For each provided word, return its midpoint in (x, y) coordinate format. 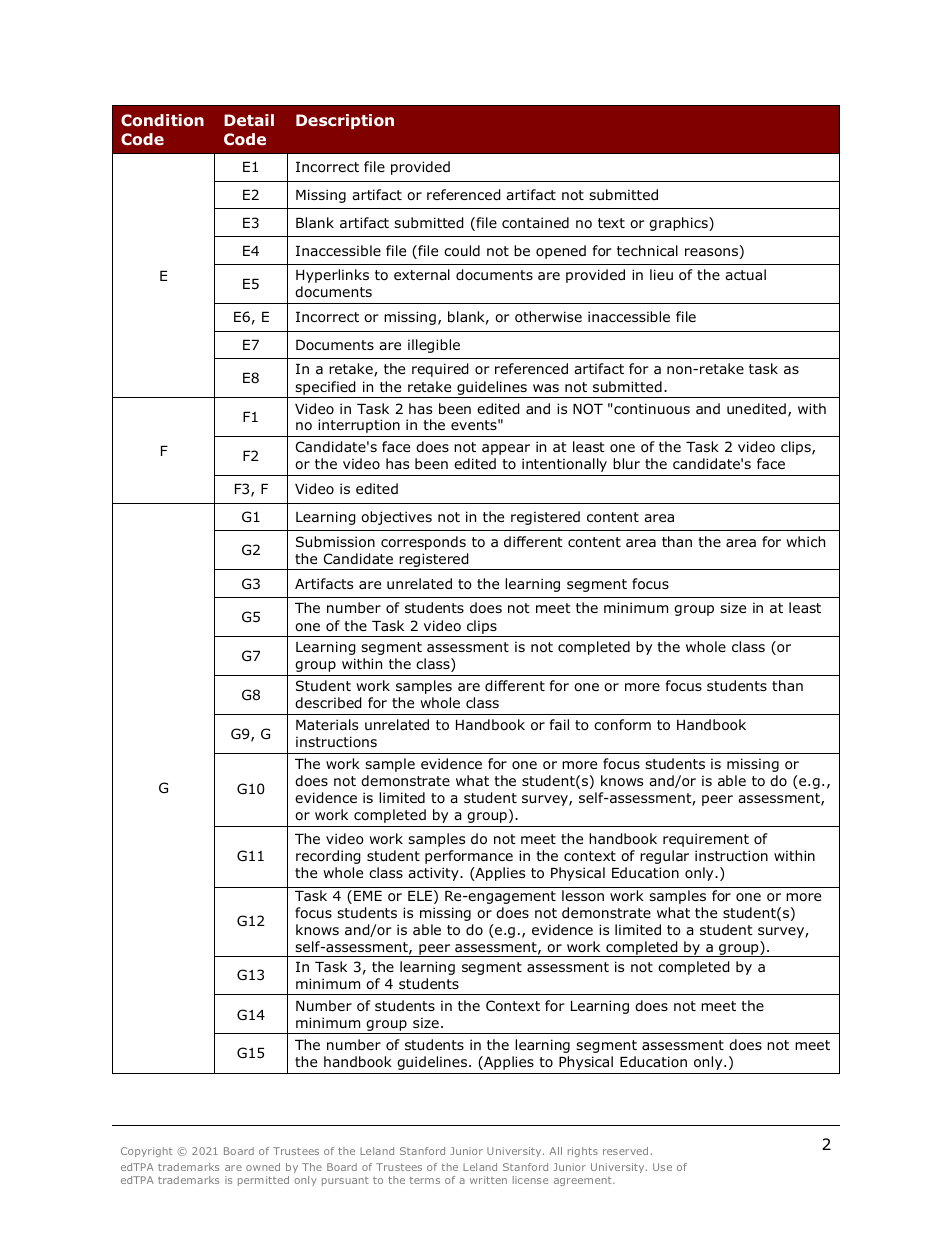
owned (263, 1167)
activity (434, 874)
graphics (679, 224)
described (328, 703)
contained (535, 223)
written (488, 1180)
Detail (249, 120)
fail (559, 724)
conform (622, 725)
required (440, 370)
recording (328, 857)
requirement (706, 840)
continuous (651, 409)
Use (662, 1167)
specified (325, 389)
